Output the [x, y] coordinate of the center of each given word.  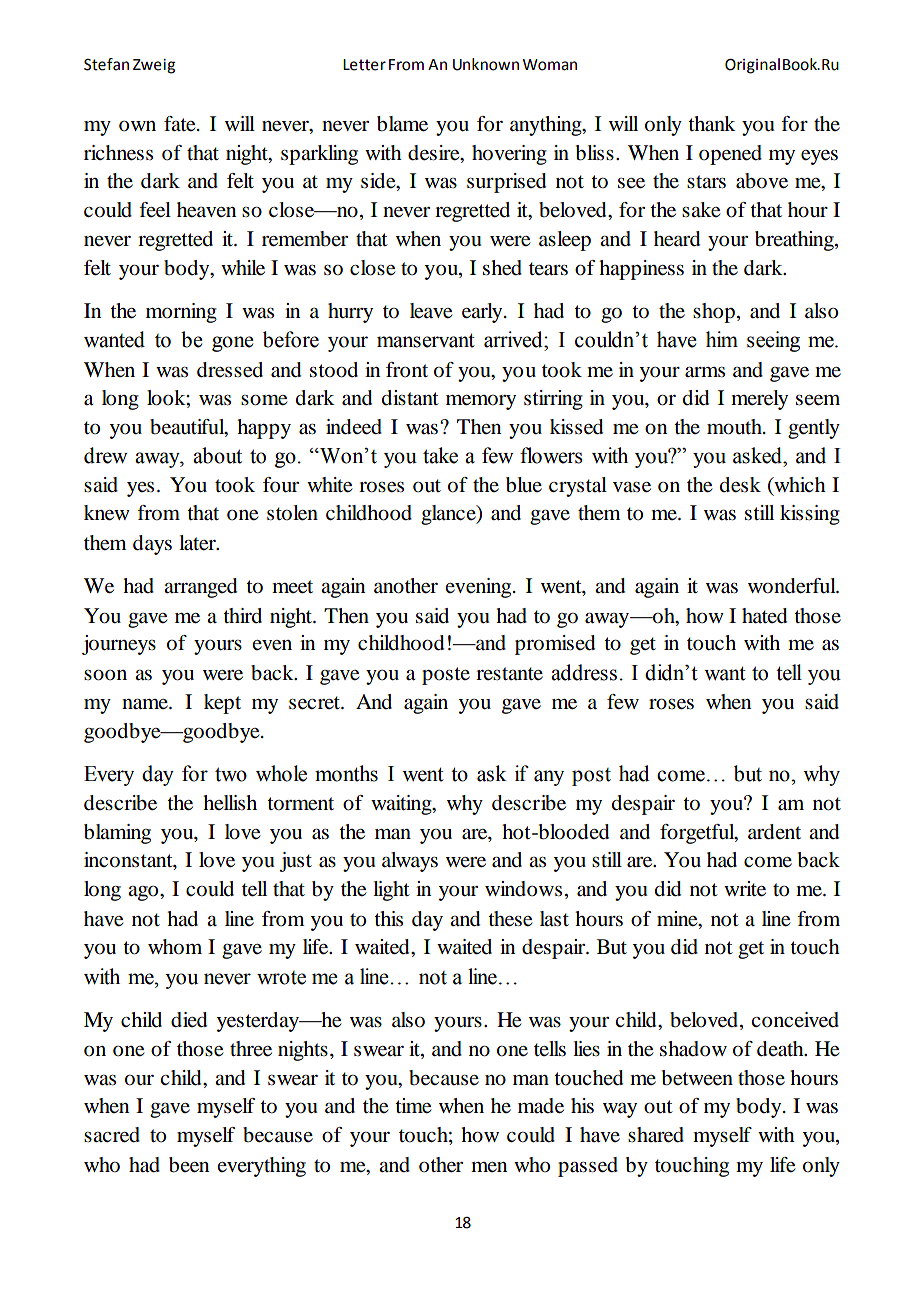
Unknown [486, 64]
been [189, 1165]
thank [712, 124]
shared [656, 1135]
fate [181, 124]
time [413, 1106]
